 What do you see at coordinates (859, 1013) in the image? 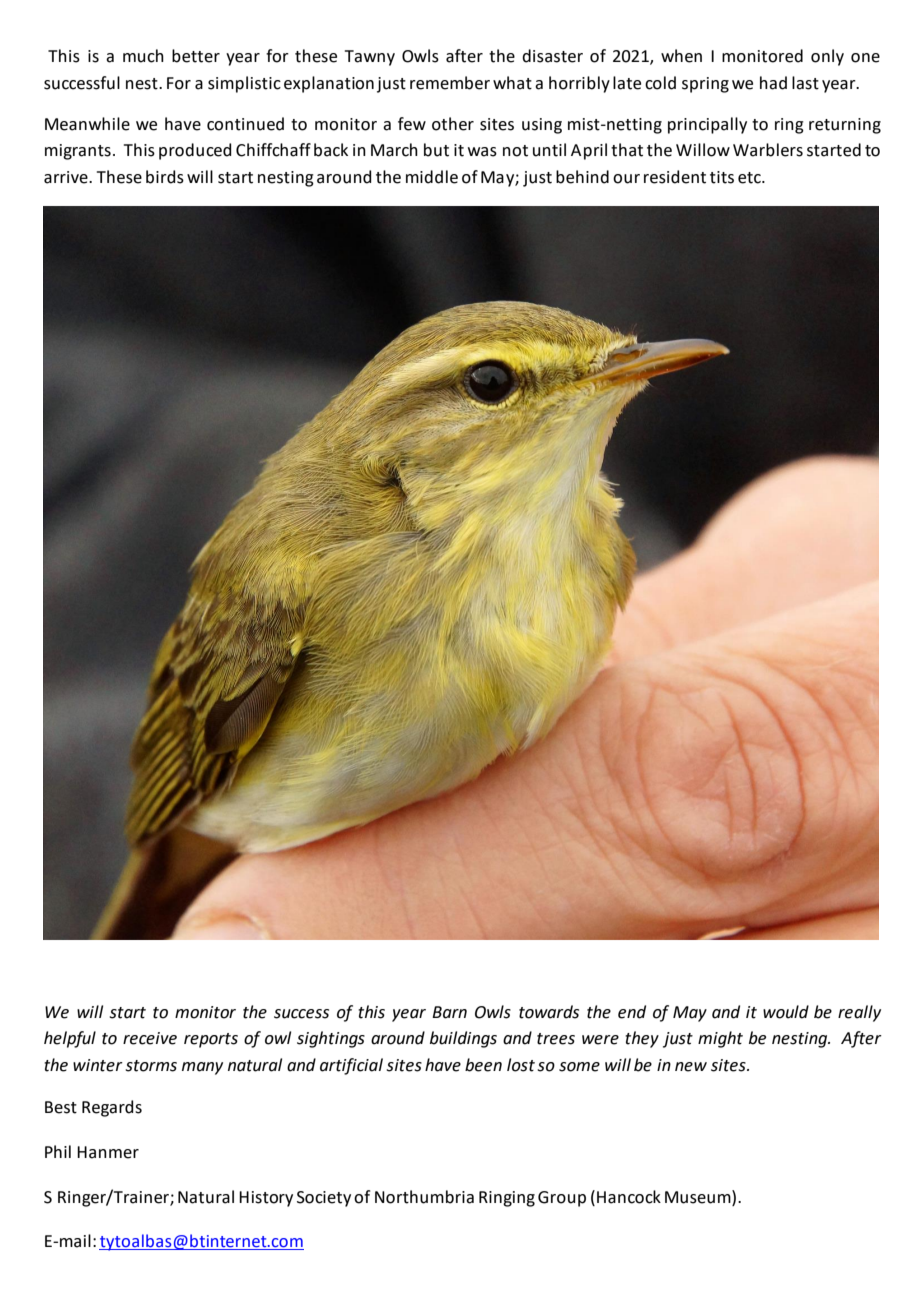
I see `really` at bounding box center [859, 1013].
